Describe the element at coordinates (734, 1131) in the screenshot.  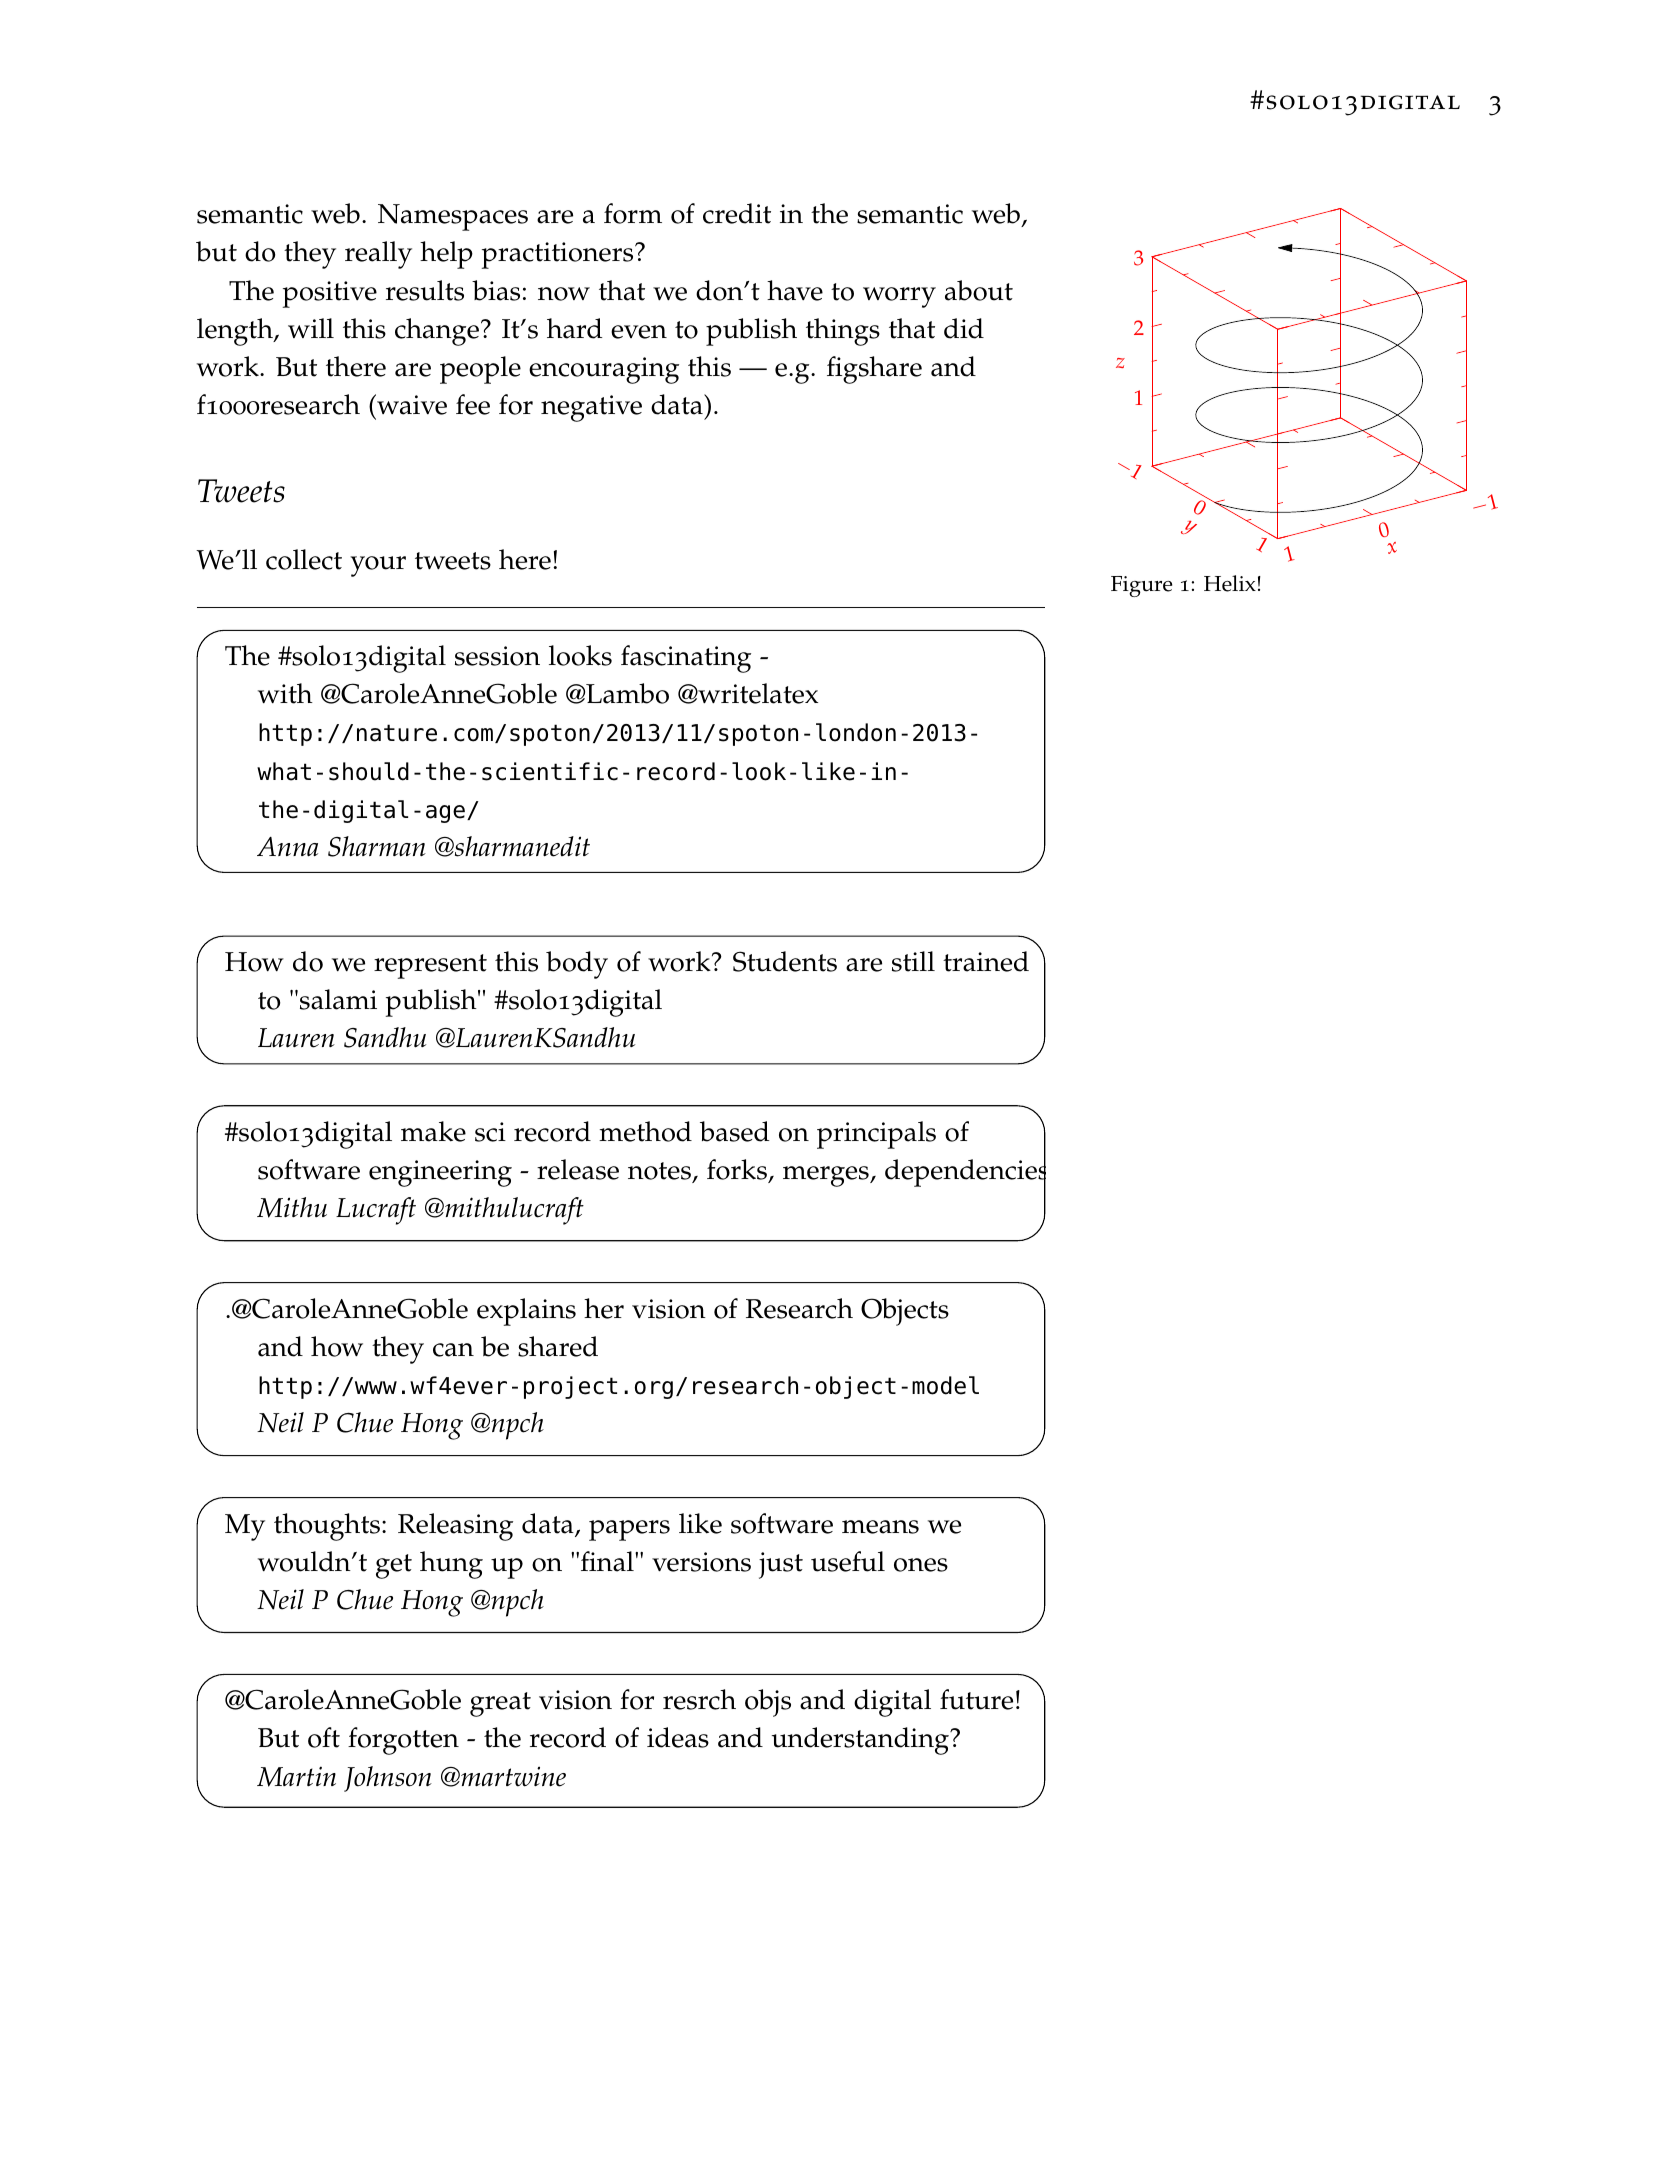
I see `based` at that location.
